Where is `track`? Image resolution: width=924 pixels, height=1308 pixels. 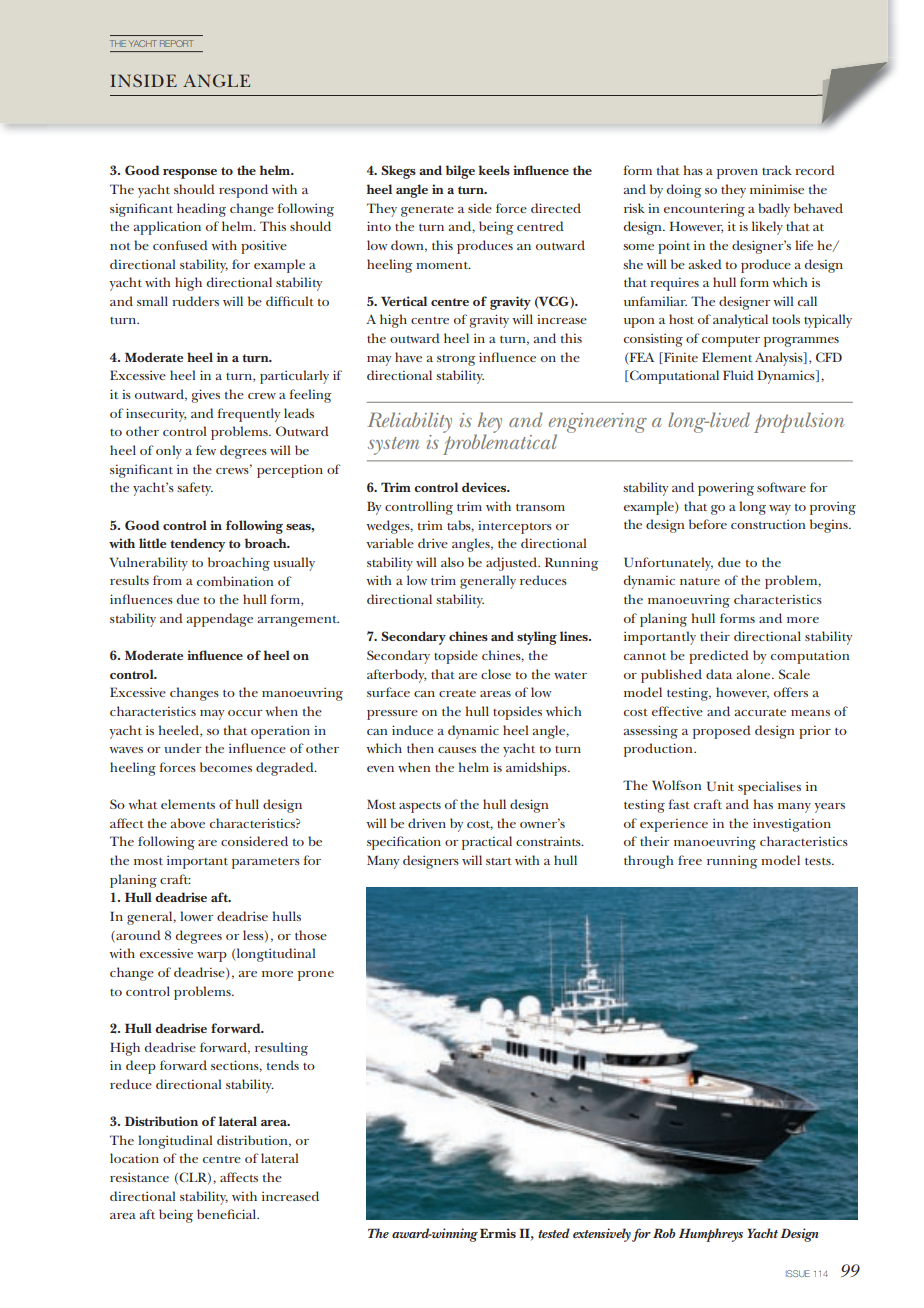
track is located at coordinates (777, 170).
